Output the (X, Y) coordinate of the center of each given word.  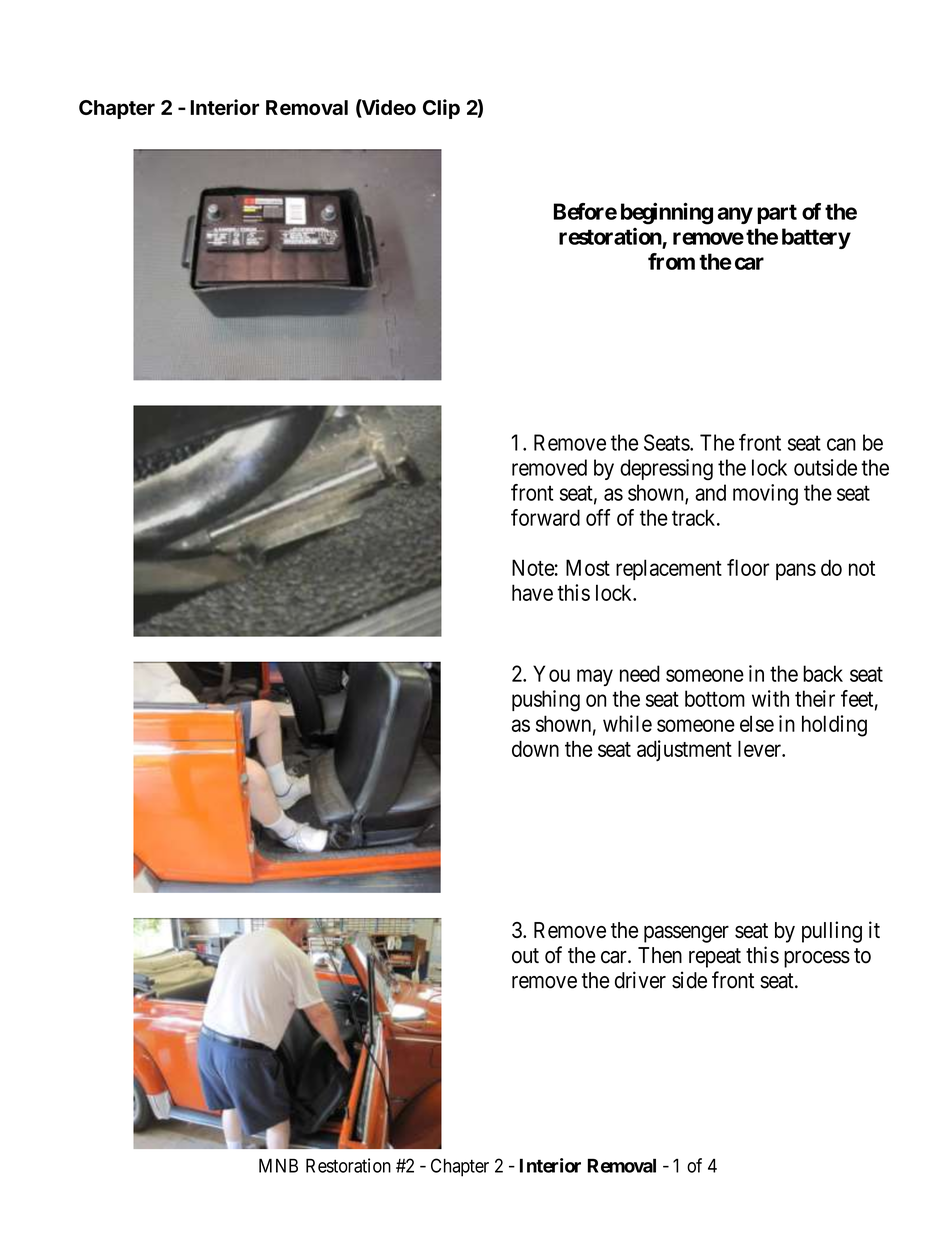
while (627, 723)
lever (760, 748)
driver (640, 980)
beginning (667, 213)
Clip (441, 109)
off (598, 517)
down (535, 748)
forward (545, 517)
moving (765, 495)
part (777, 214)
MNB (278, 1165)
